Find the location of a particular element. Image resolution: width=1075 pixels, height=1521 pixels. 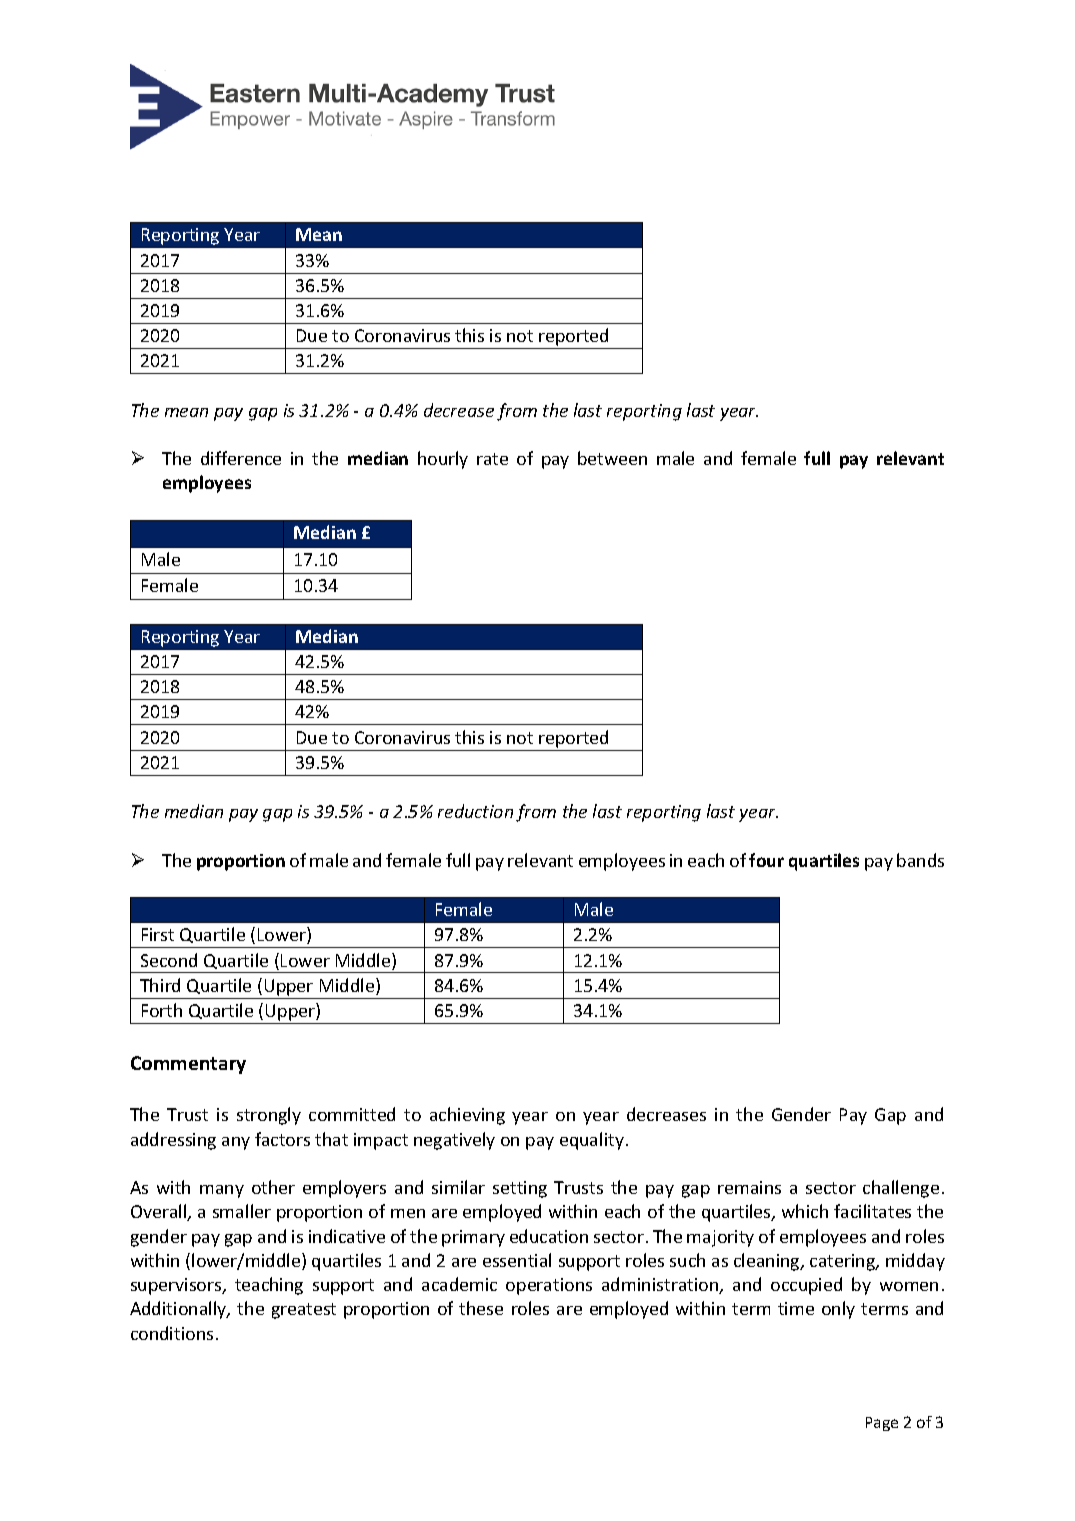

conditions is located at coordinates (172, 1333).
